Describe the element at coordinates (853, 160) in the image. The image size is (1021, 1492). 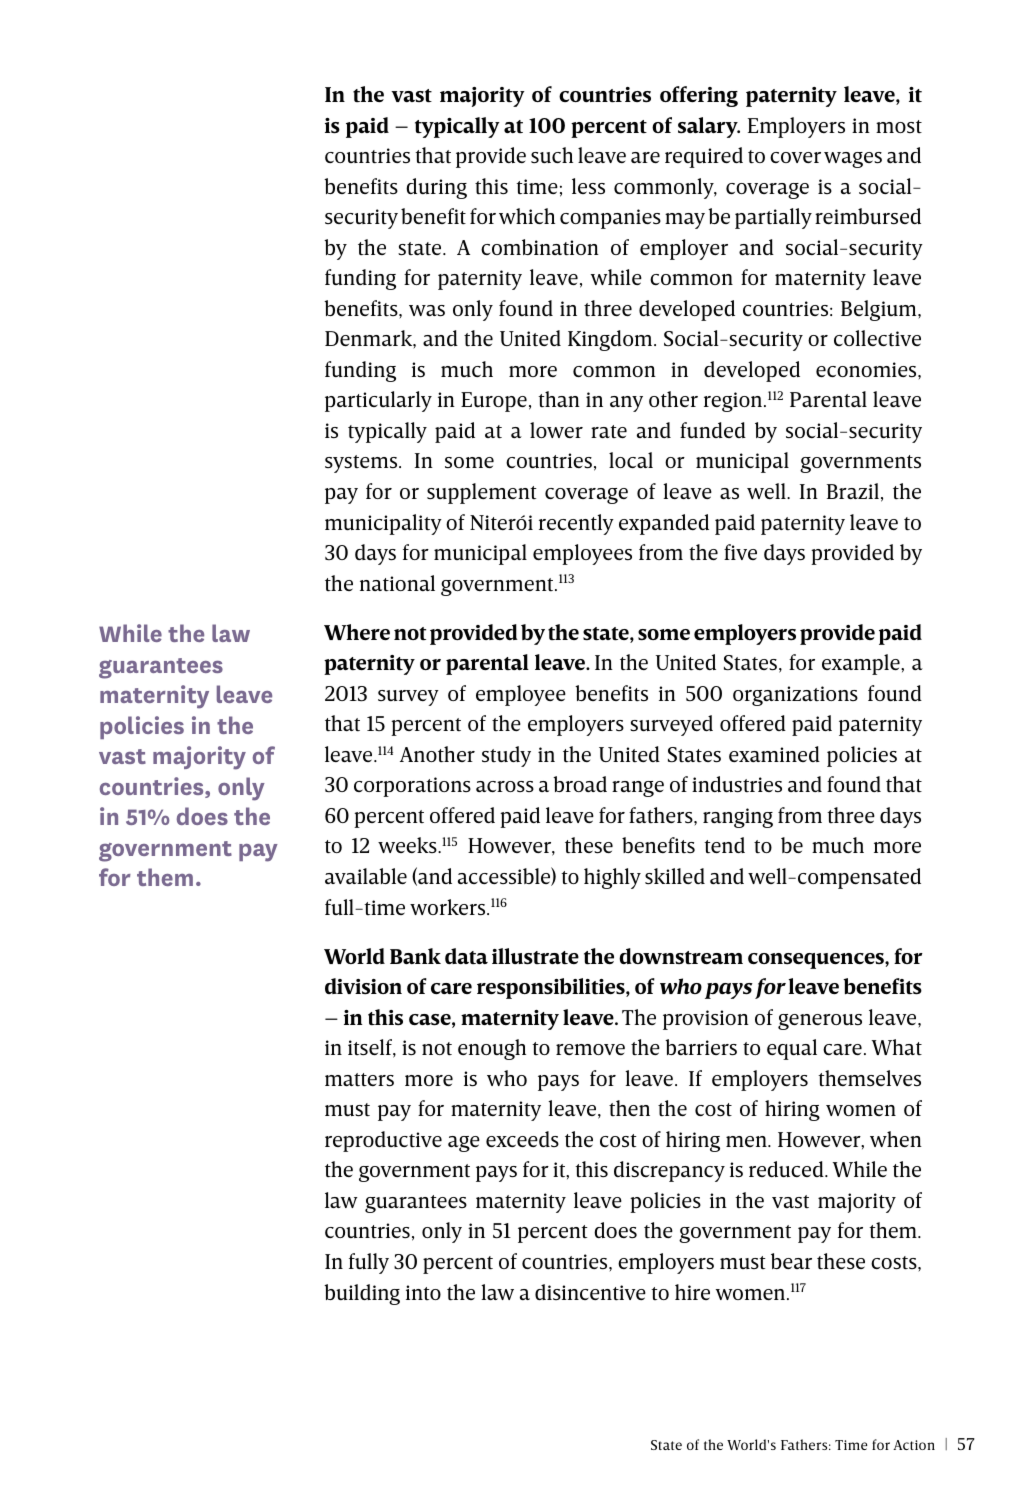
I see `wages` at that location.
